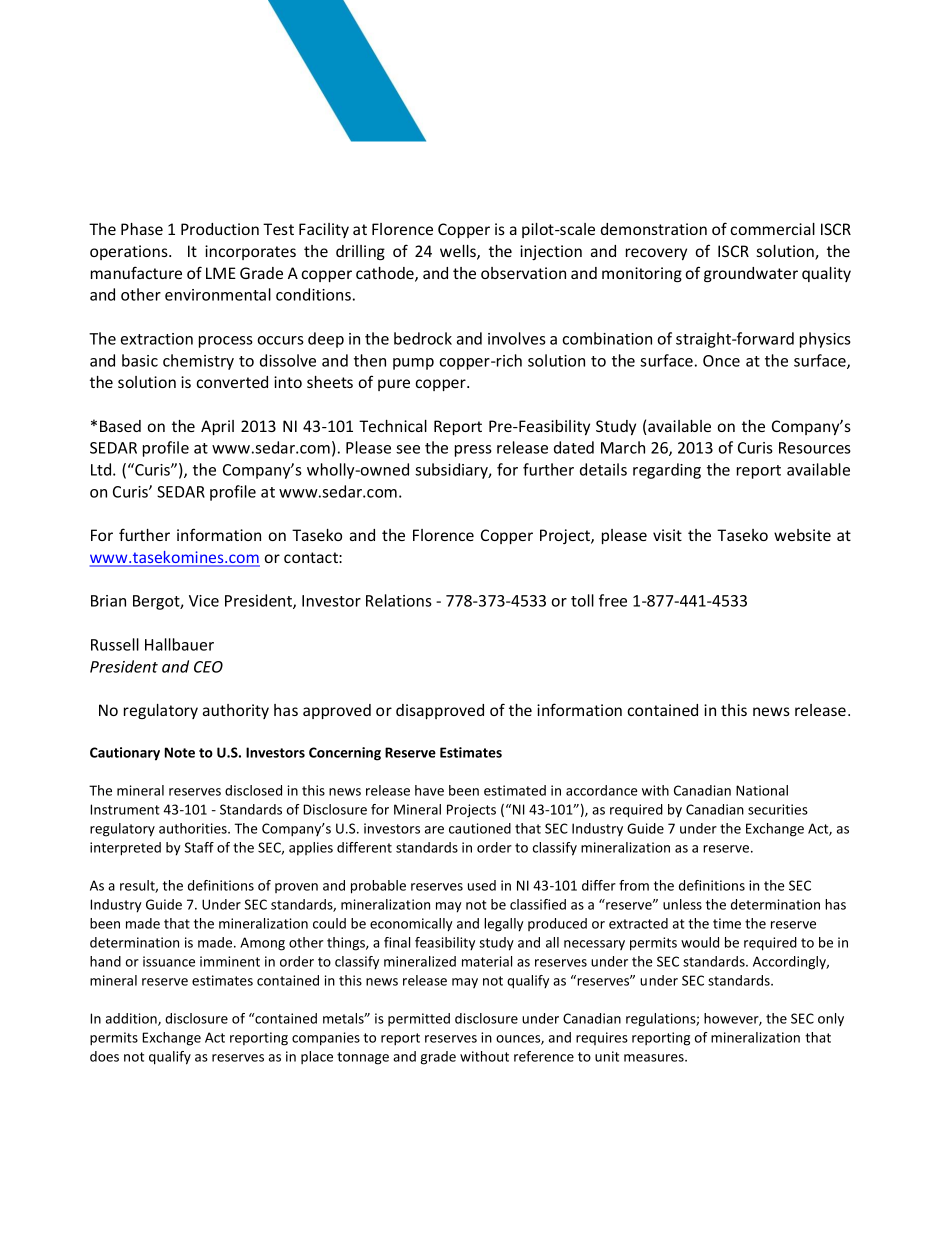 The width and height of the screenshot is (952, 1233). Describe the element at coordinates (199, 847) in the screenshot. I see `Staff` at that location.
